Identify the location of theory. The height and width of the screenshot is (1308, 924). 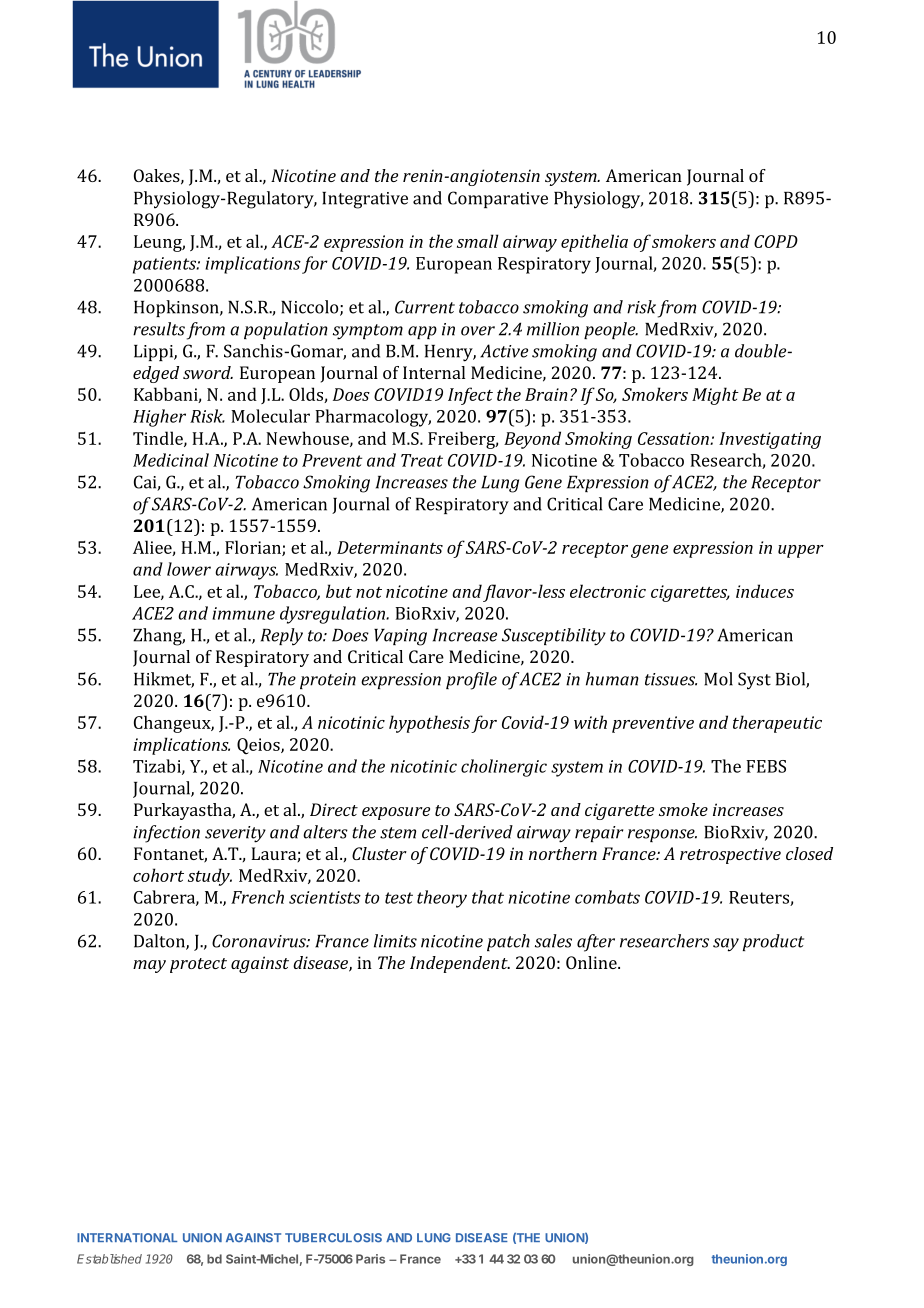
(442, 899).
